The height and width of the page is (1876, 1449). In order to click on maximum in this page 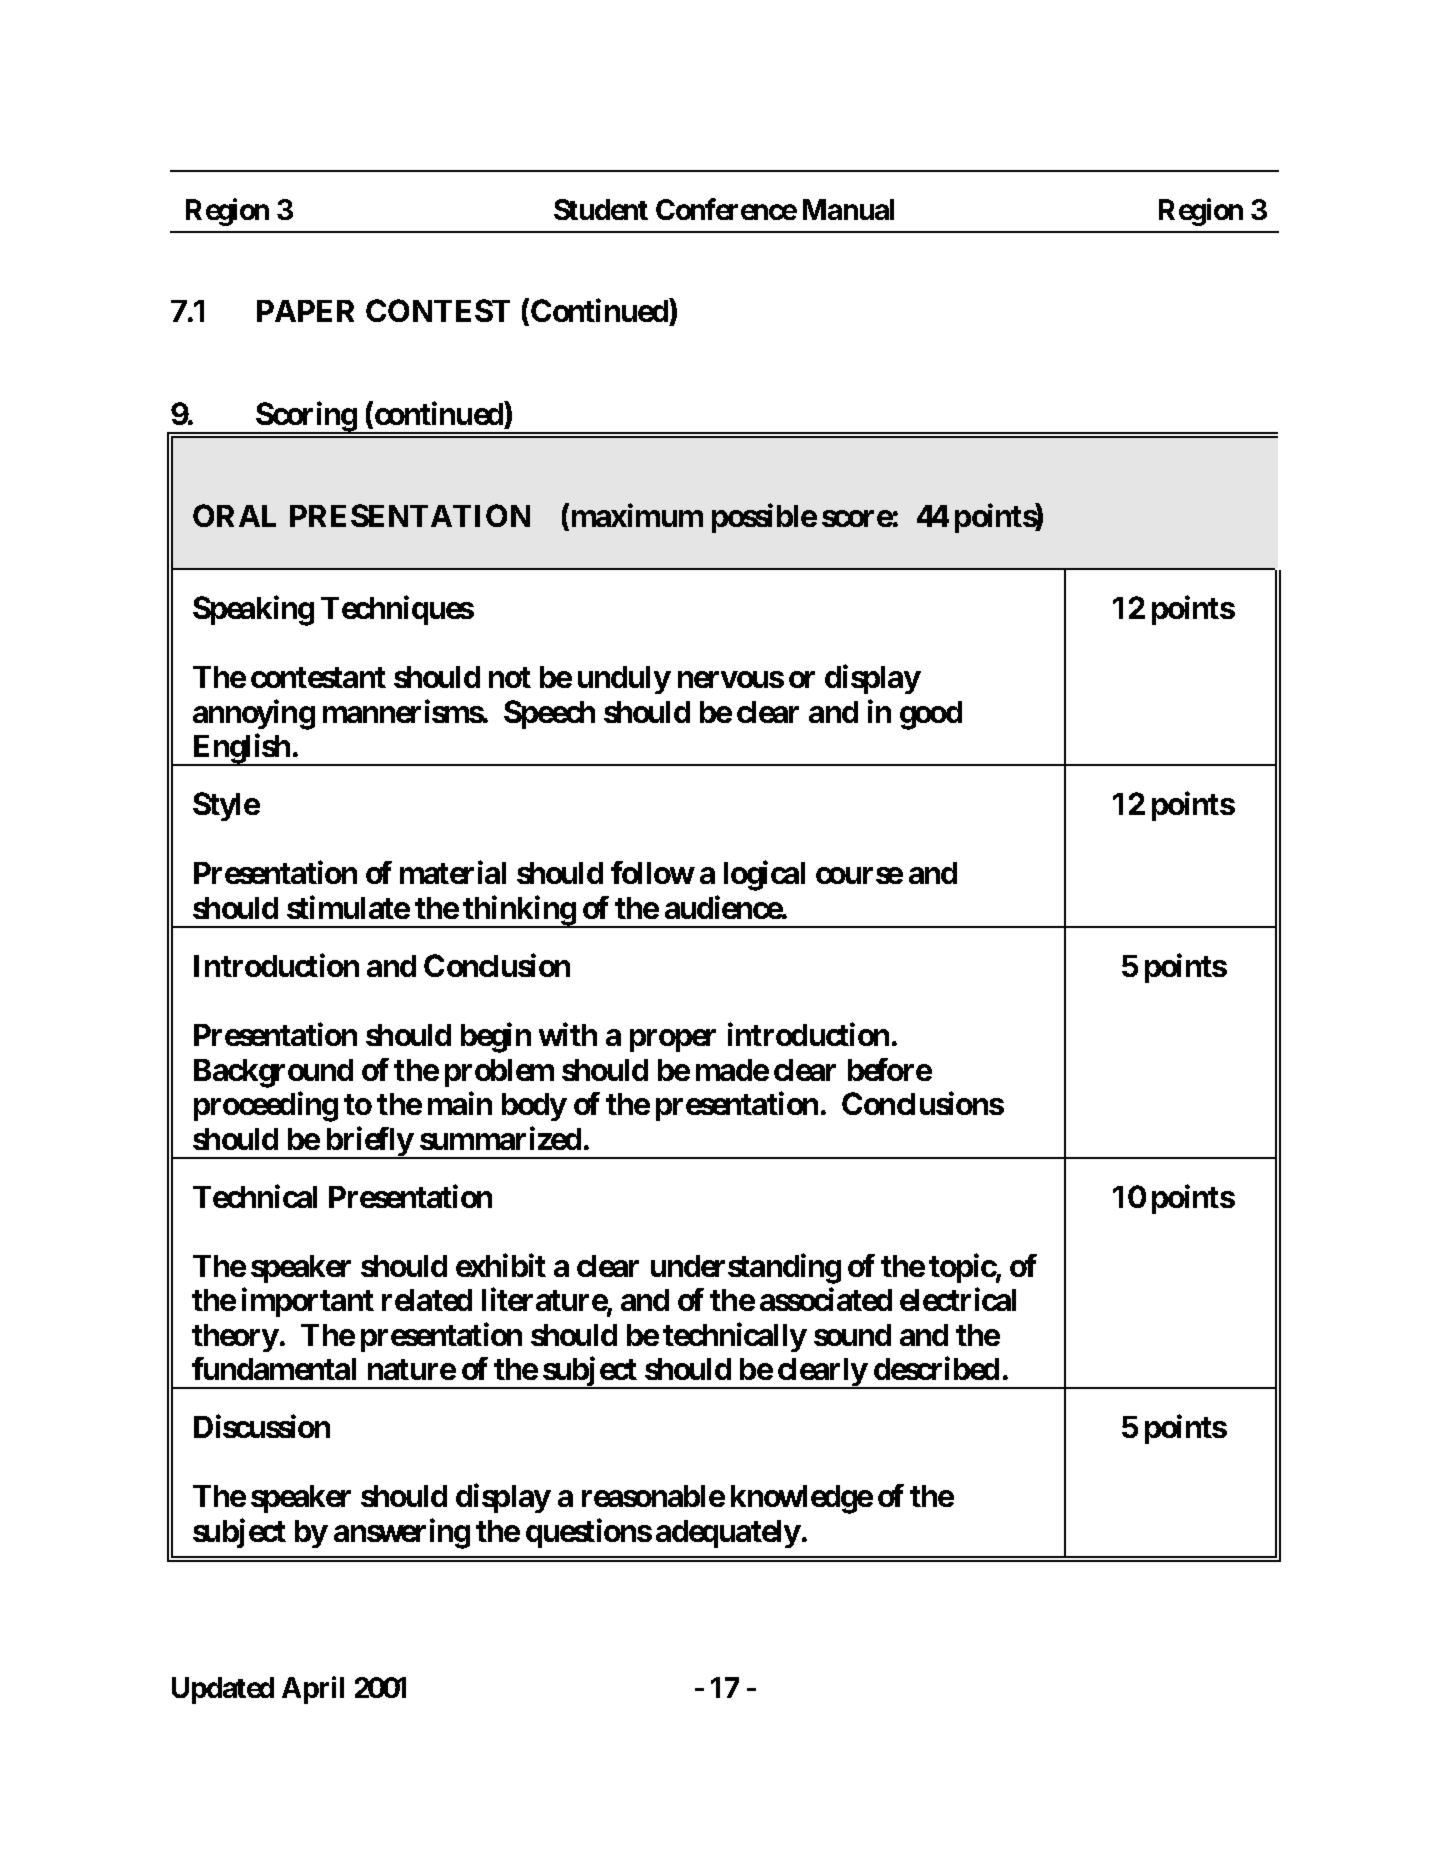, I will do `click(635, 516)`.
